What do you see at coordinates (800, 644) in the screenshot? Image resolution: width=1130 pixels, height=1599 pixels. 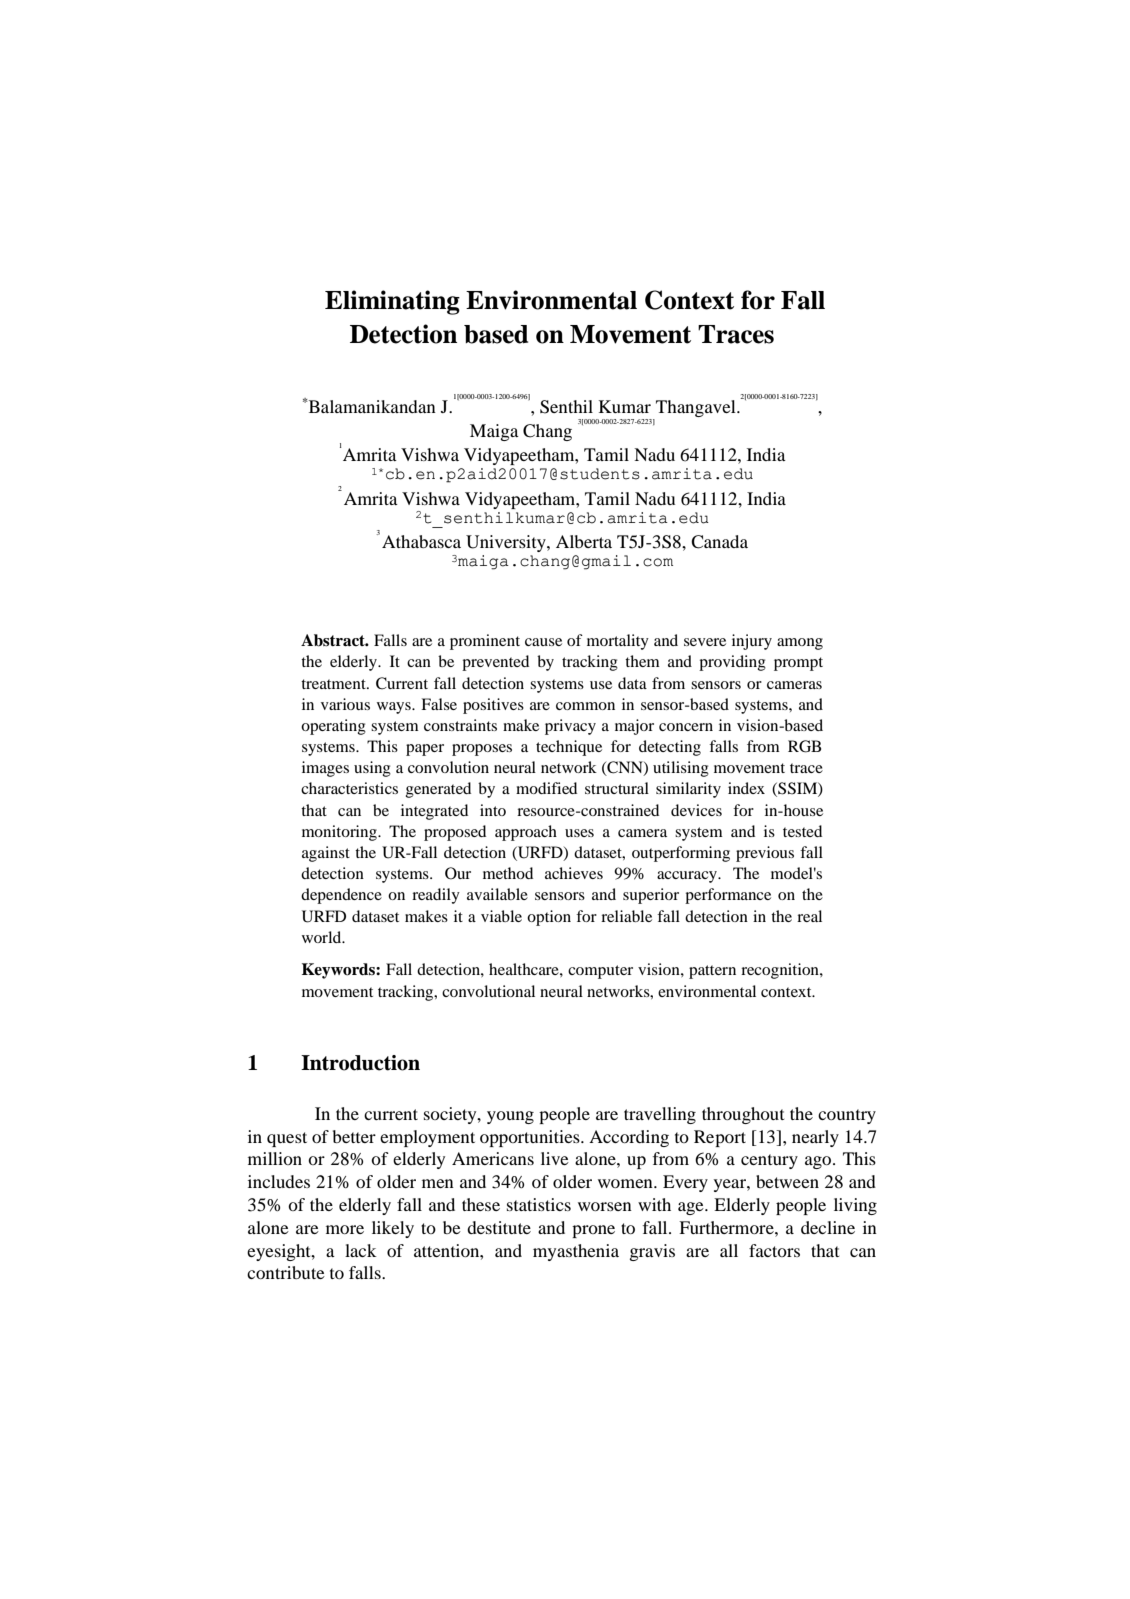 I see `among` at bounding box center [800, 644].
